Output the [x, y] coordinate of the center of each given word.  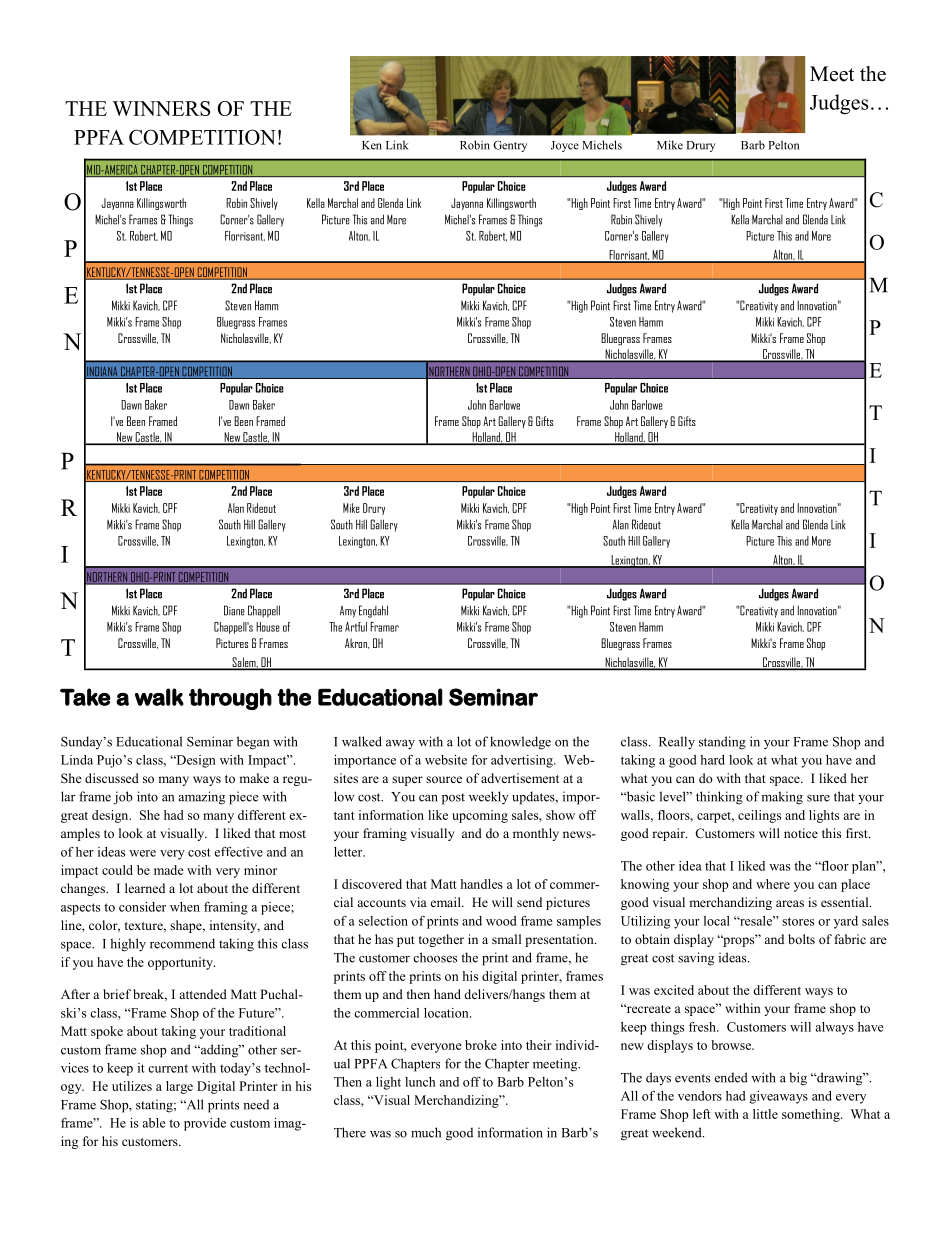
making [782, 798]
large [179, 1087]
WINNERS [161, 108]
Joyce [565, 146]
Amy [348, 612]
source [444, 779]
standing [722, 743]
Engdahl [373, 611]
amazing [202, 798]
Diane [234, 610]
